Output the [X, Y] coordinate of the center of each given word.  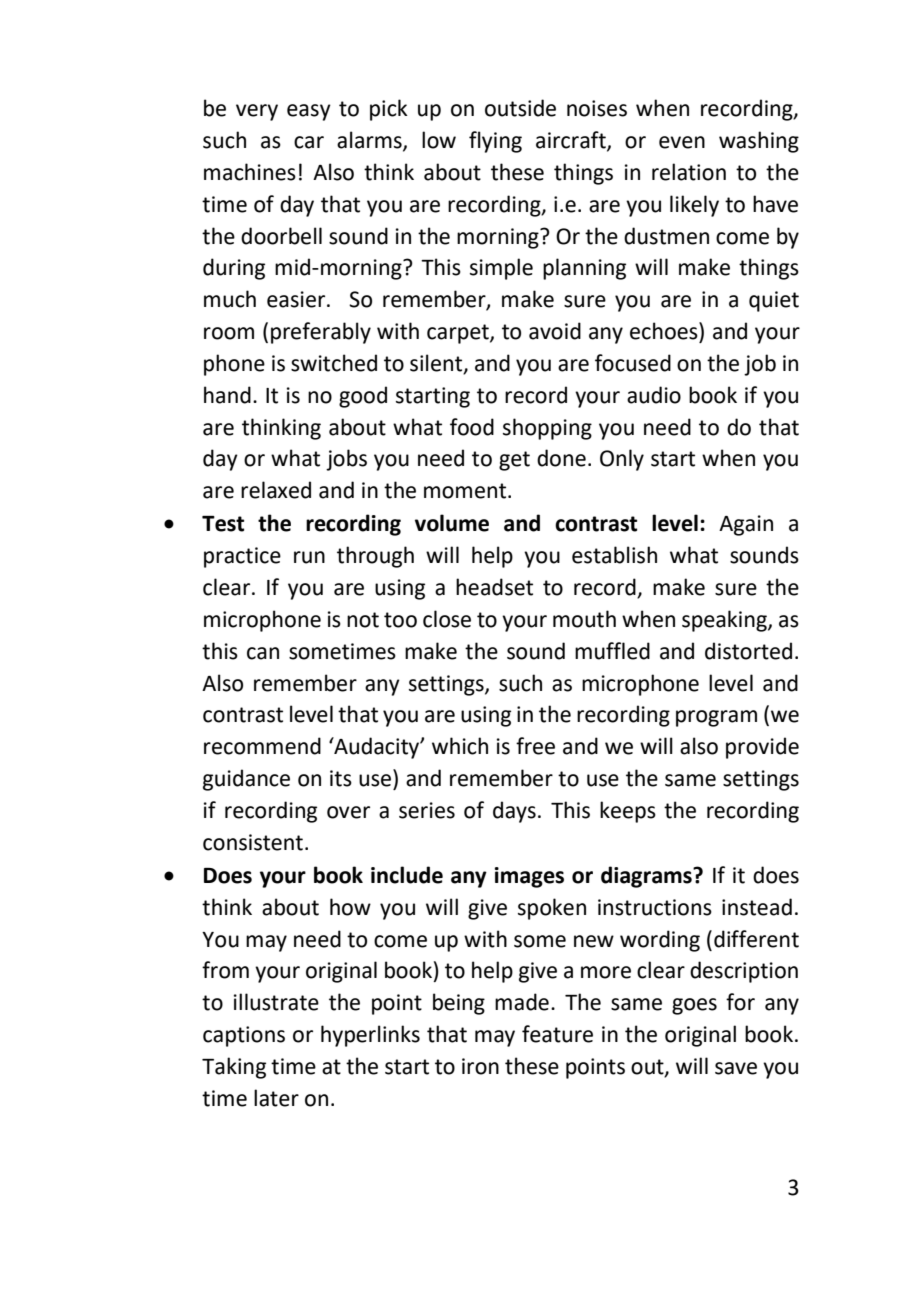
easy [309, 112]
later [276, 1098]
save [736, 1068]
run [309, 557]
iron [480, 1066]
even [682, 142]
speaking [725, 621]
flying [495, 142]
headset [494, 587]
